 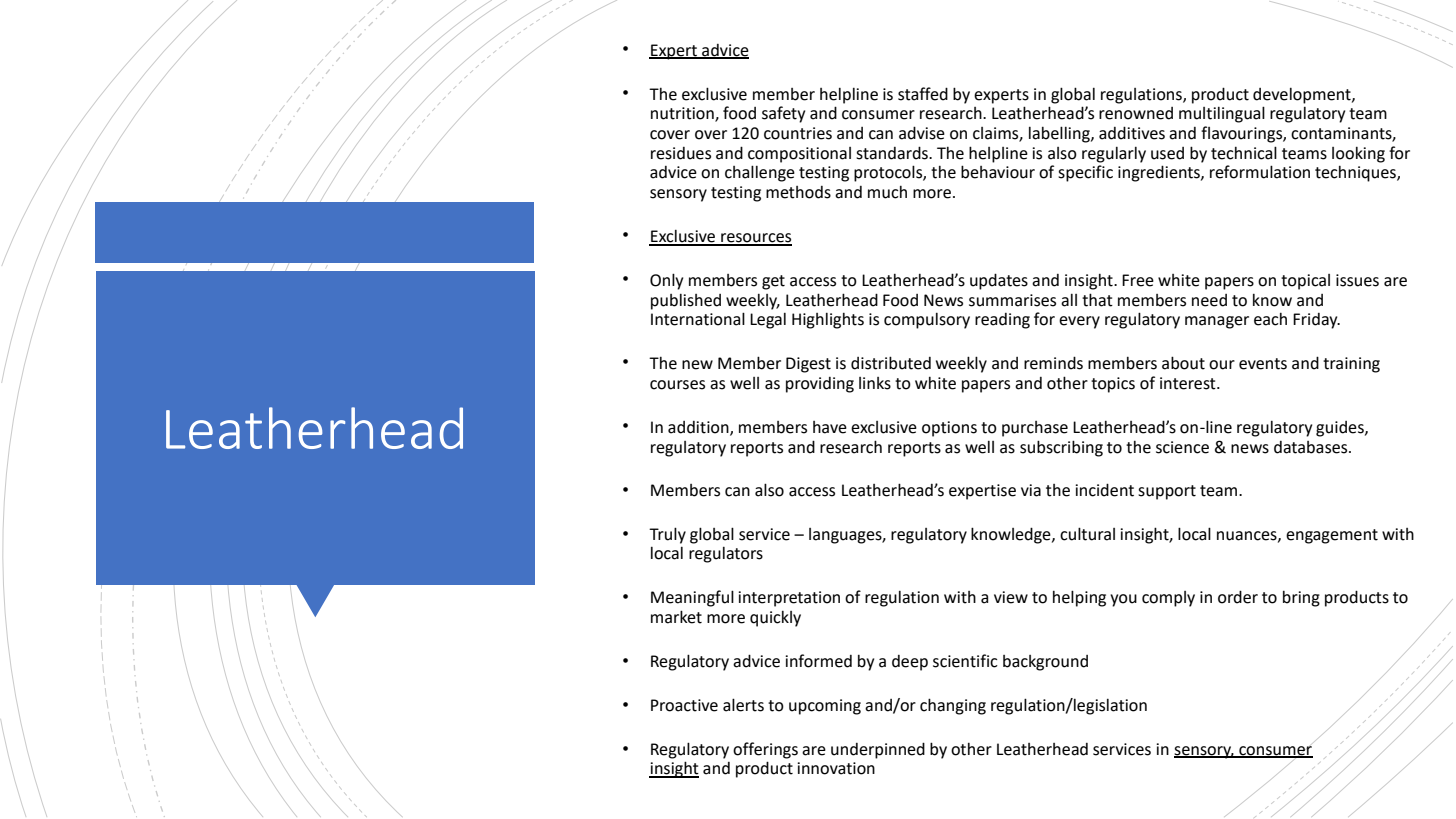 What do you see at coordinates (1305, 282) in the page?
I see `topical` at bounding box center [1305, 282].
